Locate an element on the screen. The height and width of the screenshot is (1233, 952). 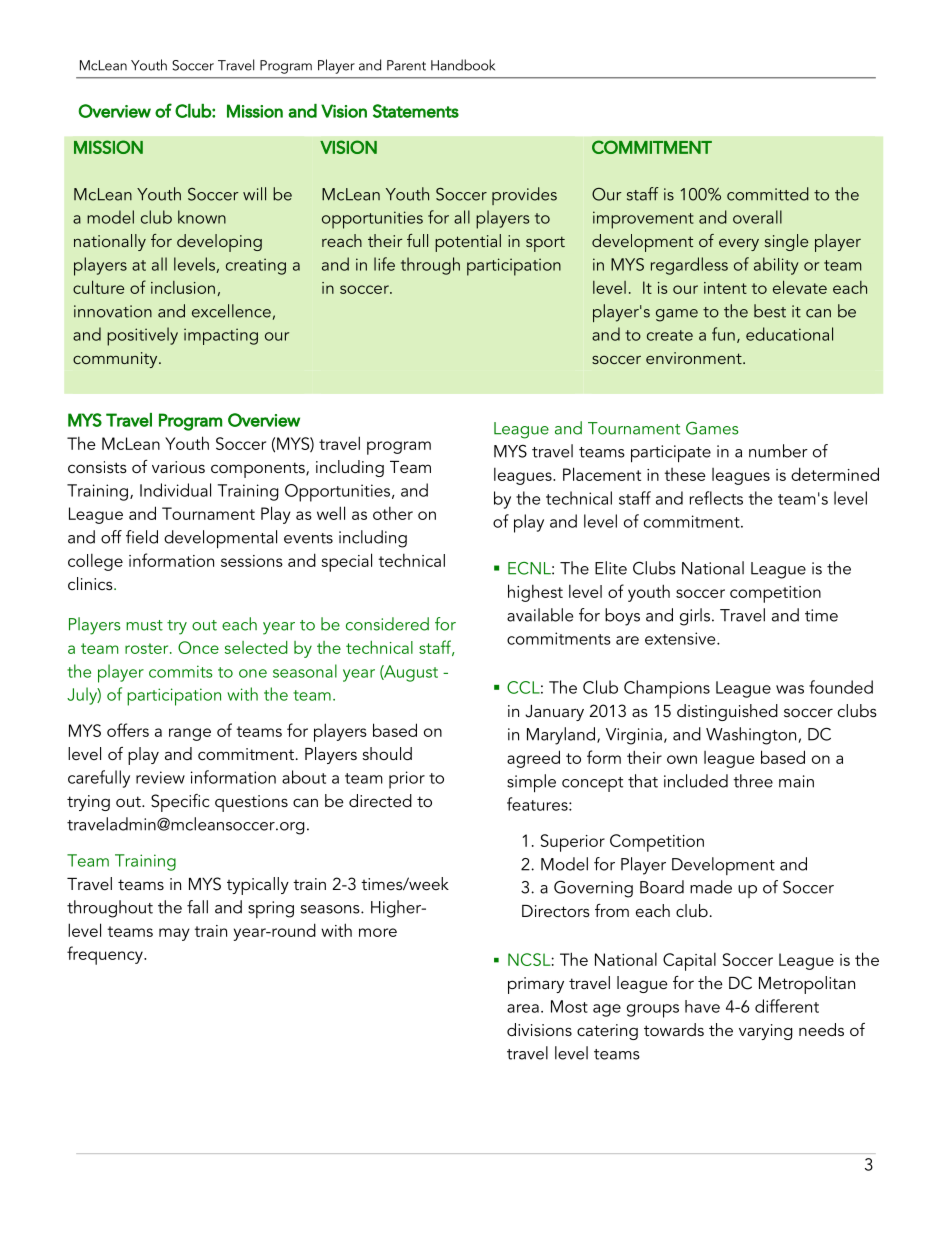
life is located at coordinates (384, 264).
